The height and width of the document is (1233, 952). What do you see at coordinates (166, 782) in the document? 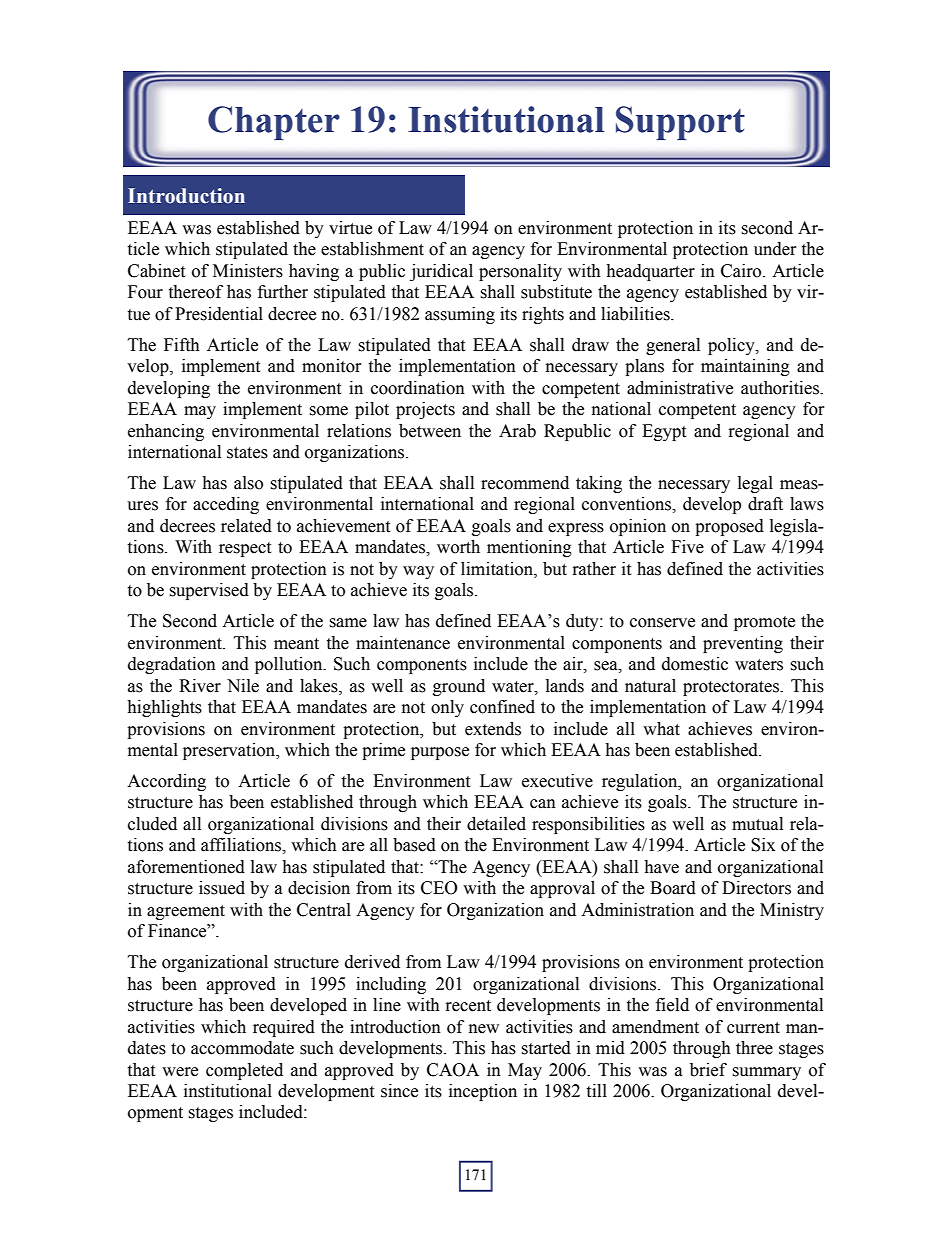
I see `According` at bounding box center [166, 782].
